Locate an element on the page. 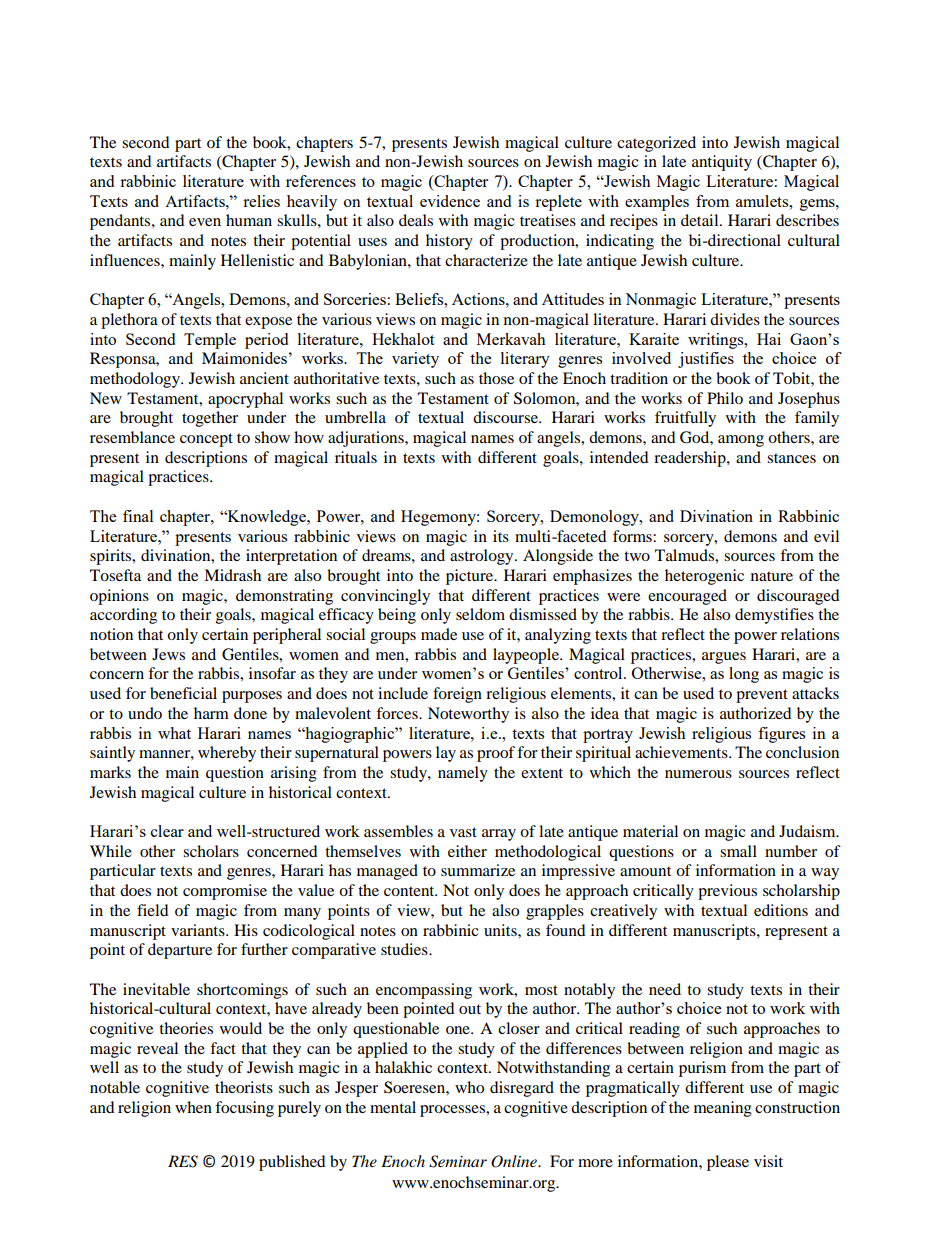 This document has height=1233, width=952. made is located at coordinates (439, 634).
